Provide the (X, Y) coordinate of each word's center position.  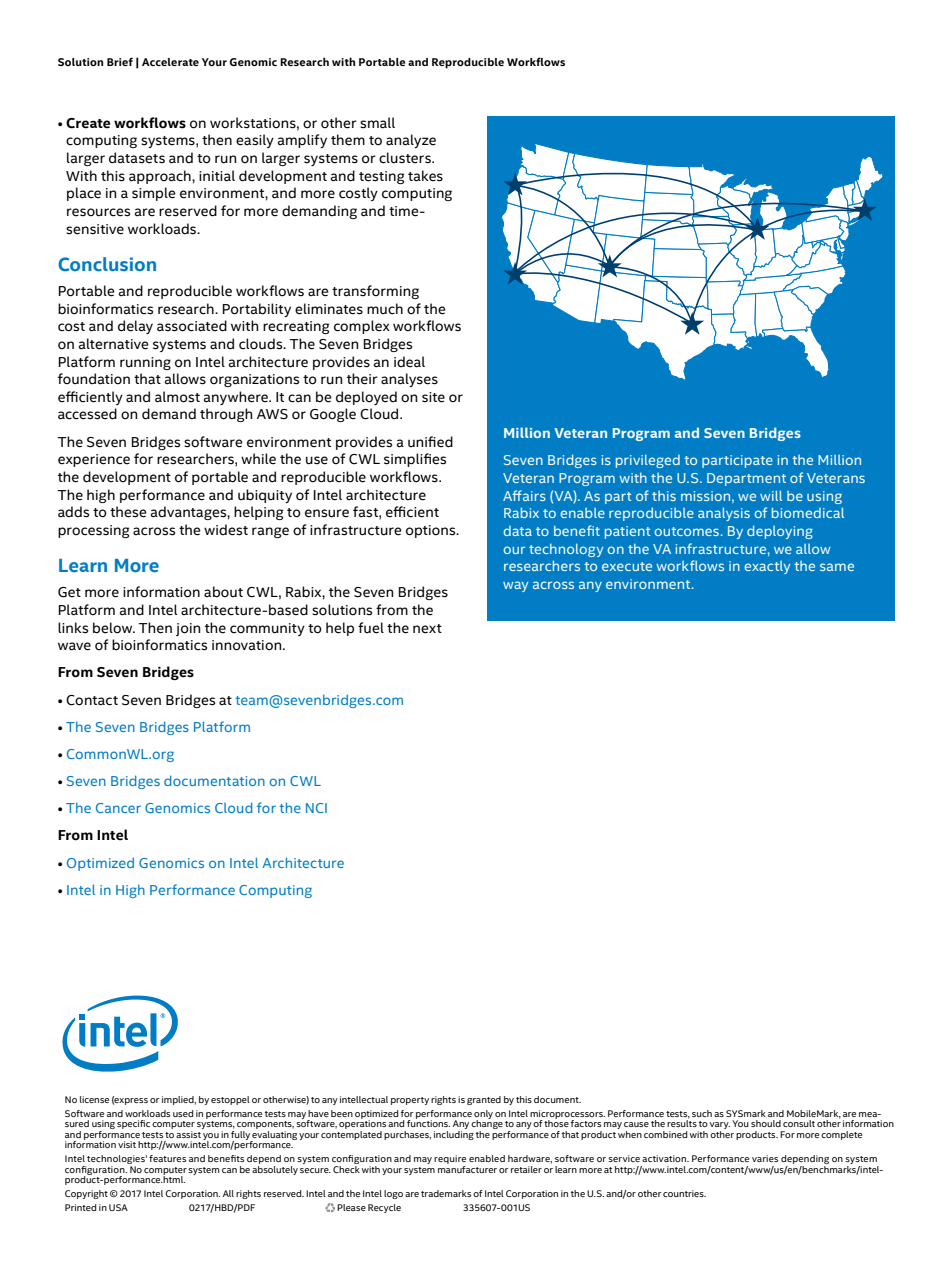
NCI (316, 808)
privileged (648, 461)
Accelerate (170, 62)
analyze (411, 141)
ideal (409, 362)
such (702, 1113)
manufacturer (467, 1168)
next (427, 629)
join (188, 629)
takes (425, 176)
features (167, 1158)
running (145, 363)
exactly (767, 567)
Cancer (118, 808)
